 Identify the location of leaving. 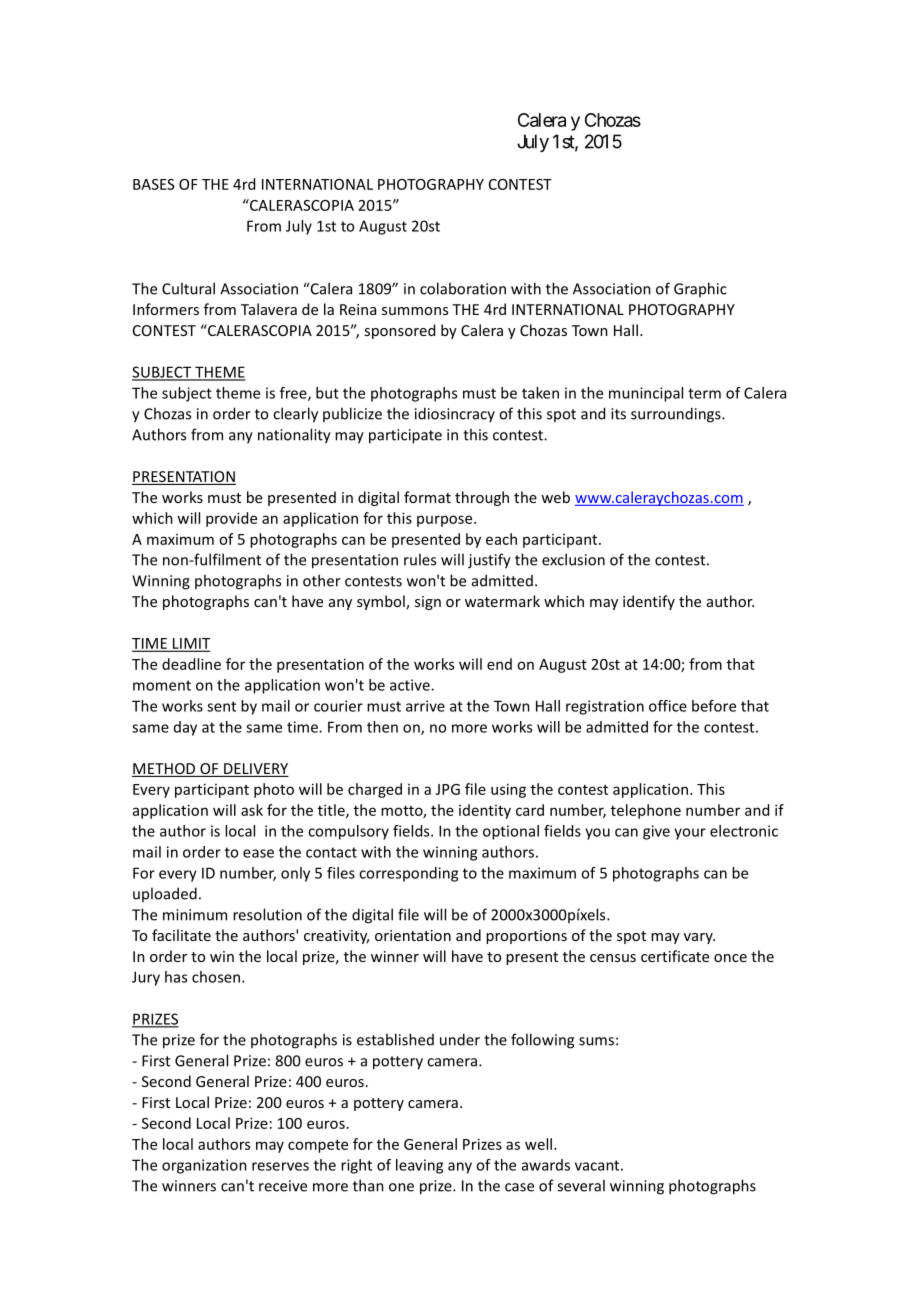
(419, 1166).
